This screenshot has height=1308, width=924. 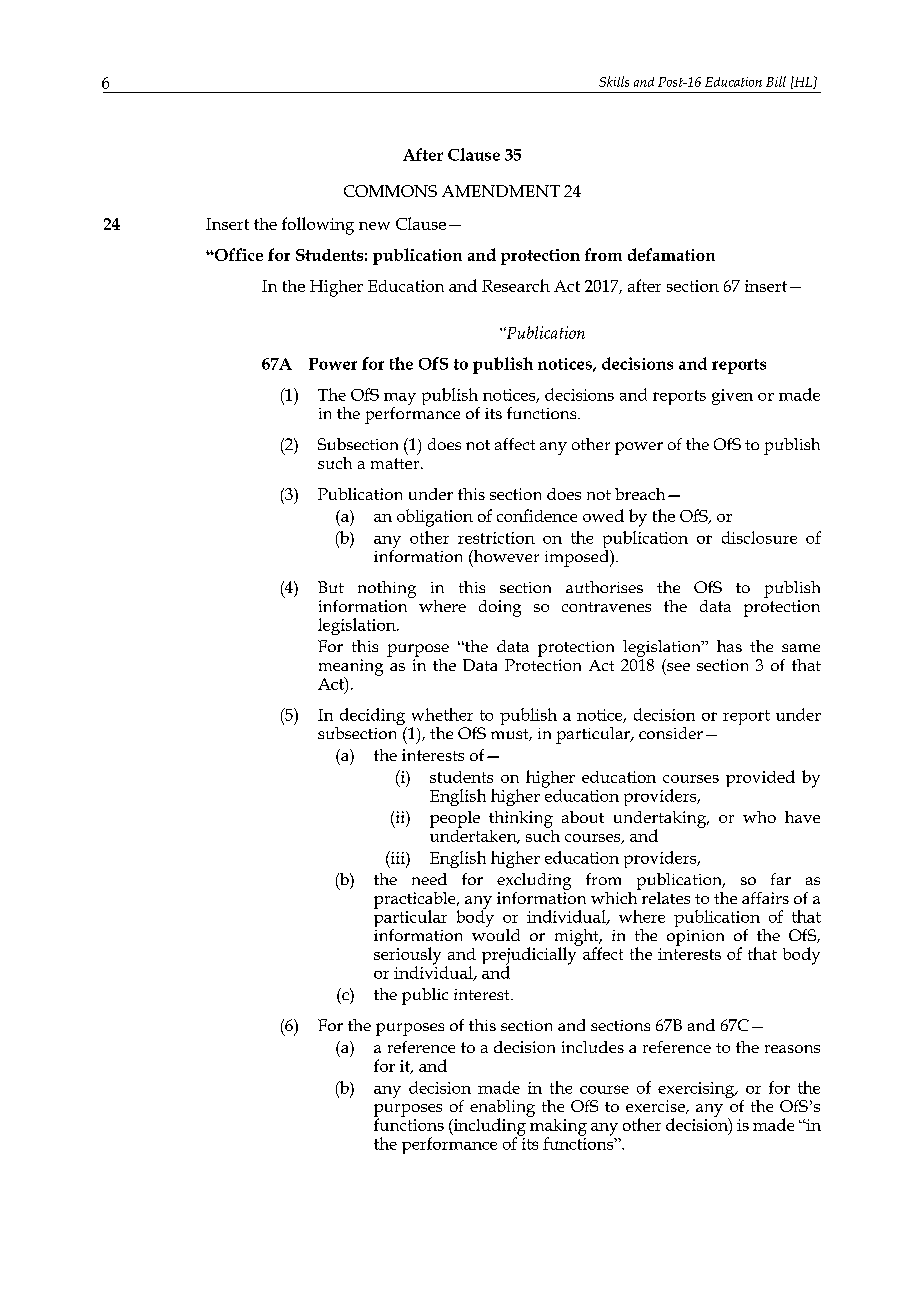 What do you see at coordinates (537, 515) in the screenshot?
I see `confidence` at bounding box center [537, 515].
